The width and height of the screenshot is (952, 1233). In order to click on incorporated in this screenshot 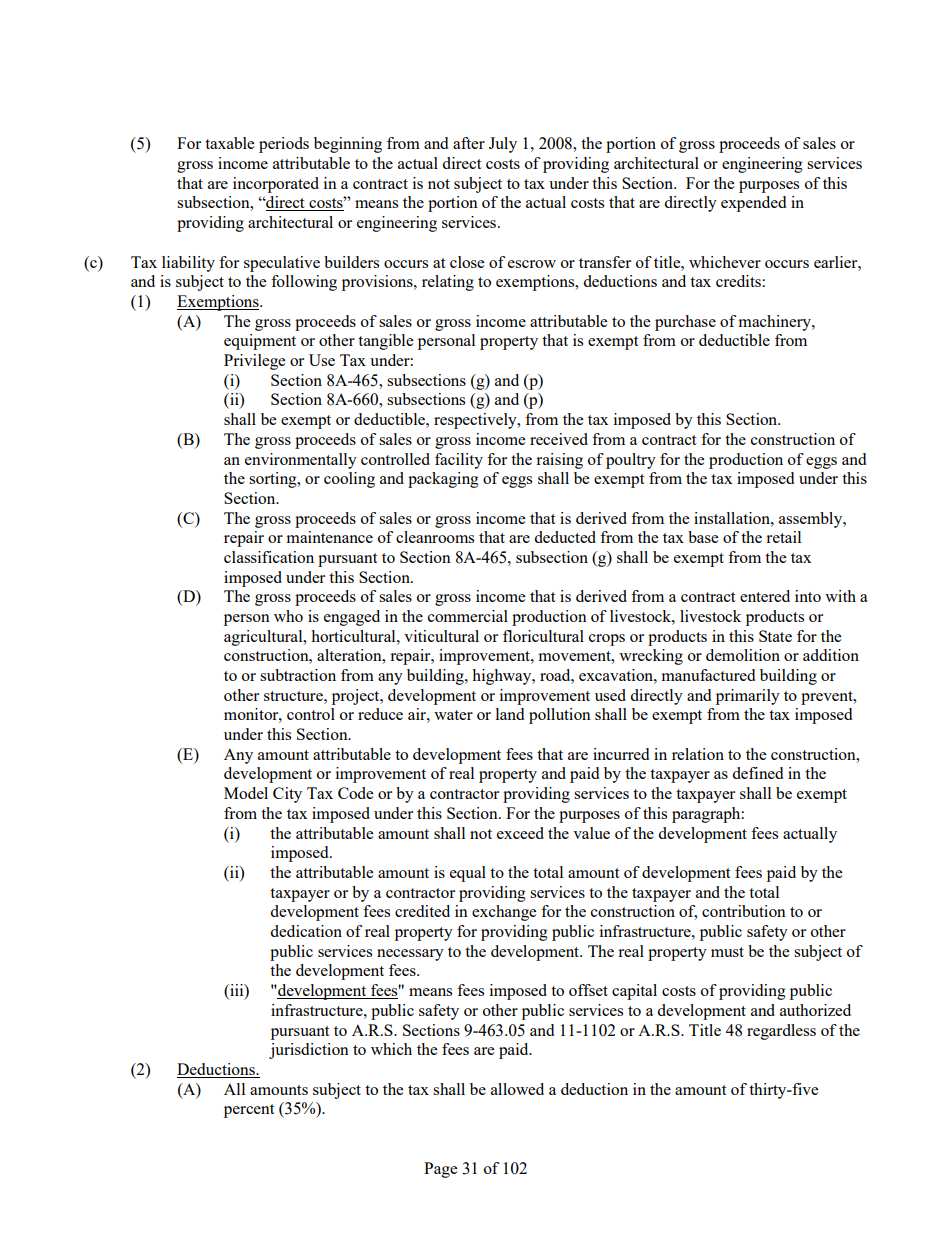, I will do `click(276, 185)`.
